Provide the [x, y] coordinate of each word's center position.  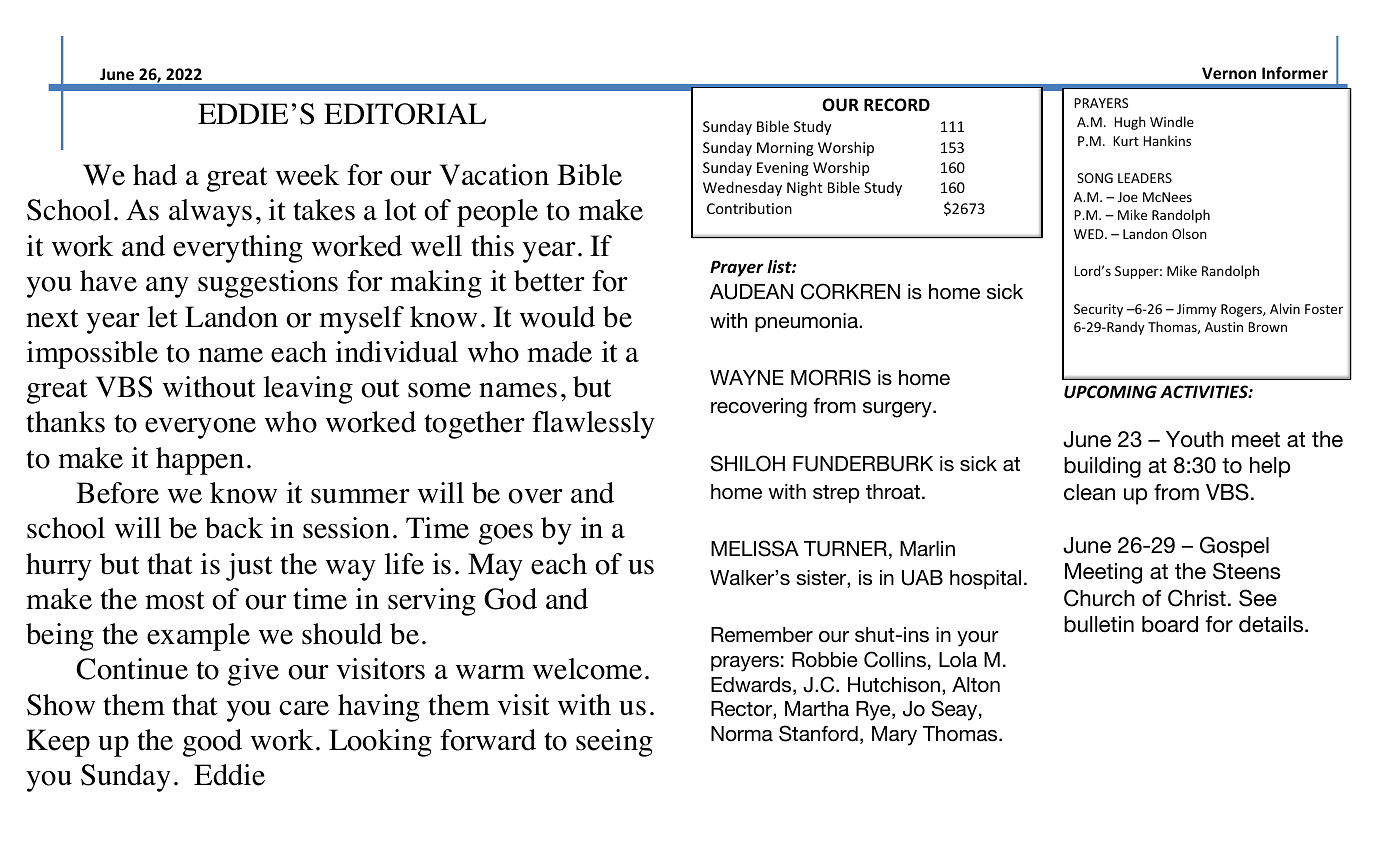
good [212, 743]
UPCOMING [1110, 392]
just [249, 567]
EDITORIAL [405, 114]
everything [238, 249]
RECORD [897, 105]
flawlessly [593, 425]
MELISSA [755, 548]
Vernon [1229, 73]
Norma [742, 734]
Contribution [749, 208]
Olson [1189, 233]
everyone [200, 428]
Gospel [1234, 547]
